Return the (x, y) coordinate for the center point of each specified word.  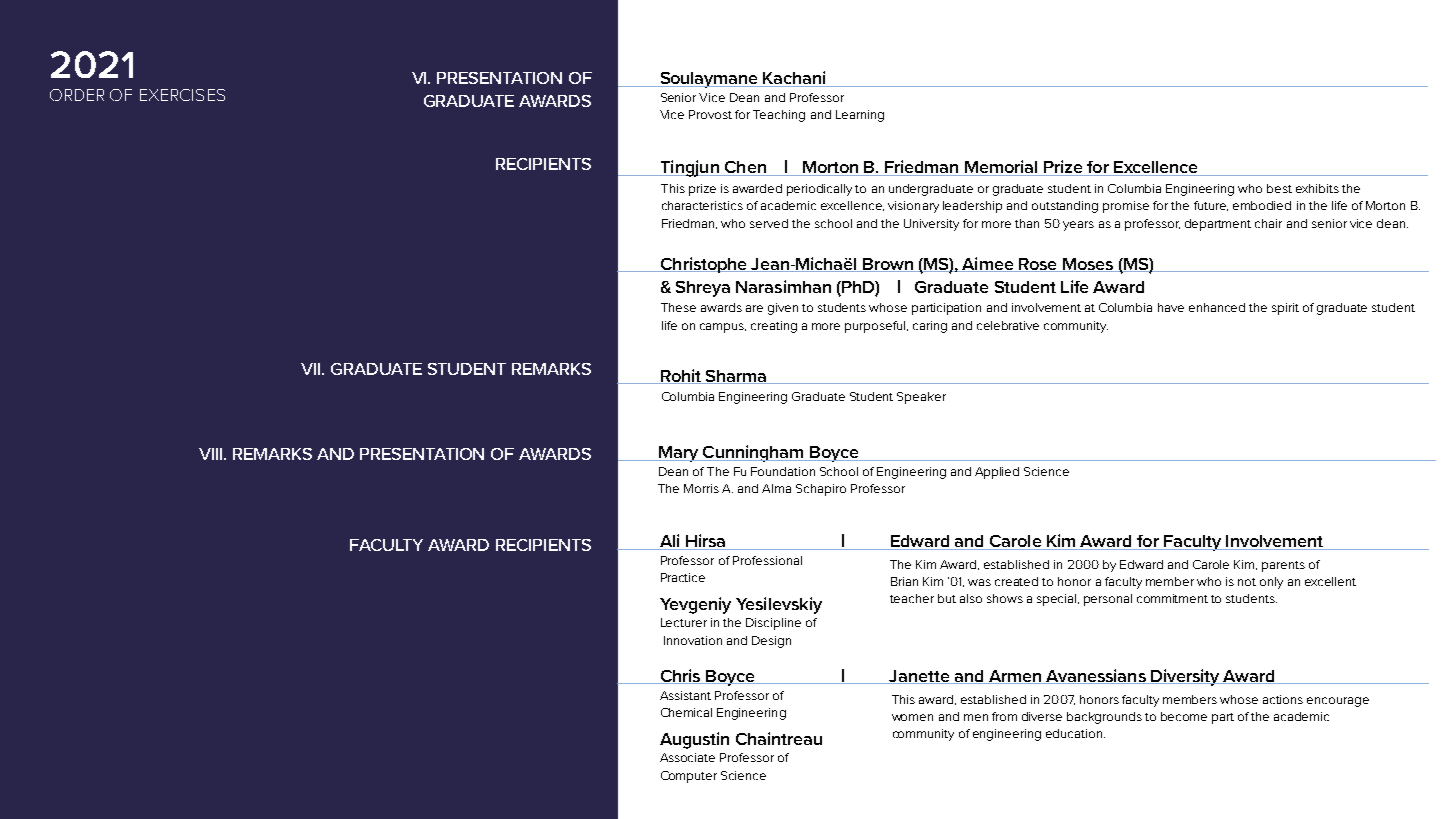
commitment (1172, 598)
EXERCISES (182, 95)
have (1171, 307)
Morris (701, 488)
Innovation (693, 640)
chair (1268, 223)
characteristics (702, 205)
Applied (997, 473)
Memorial (1001, 168)
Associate (687, 757)
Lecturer (684, 622)
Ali (669, 542)
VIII (212, 454)
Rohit (681, 376)
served (769, 223)
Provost (710, 114)
